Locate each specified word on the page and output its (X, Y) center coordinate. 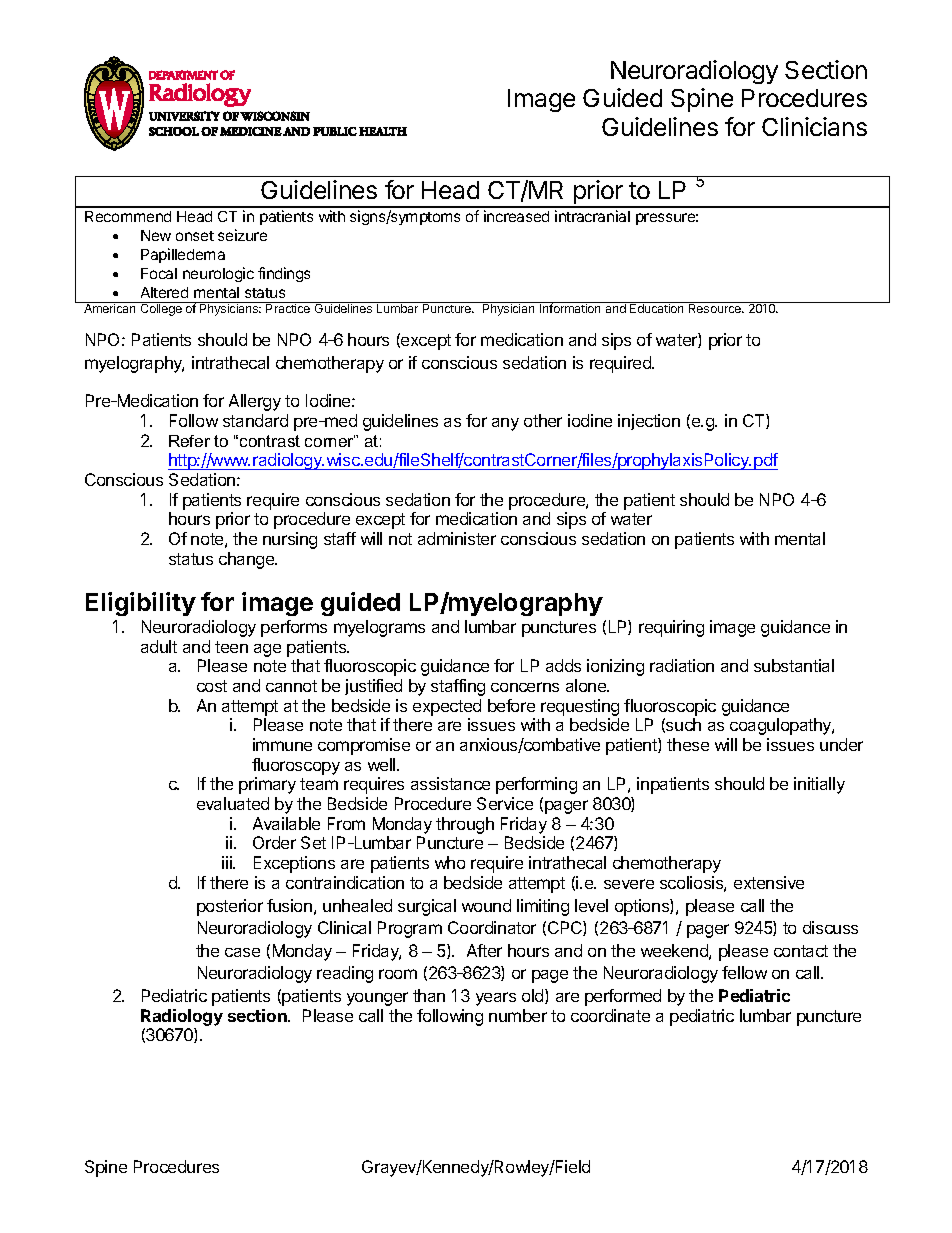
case (242, 952)
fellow (744, 972)
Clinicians (814, 126)
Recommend (128, 216)
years (496, 999)
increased (516, 216)
